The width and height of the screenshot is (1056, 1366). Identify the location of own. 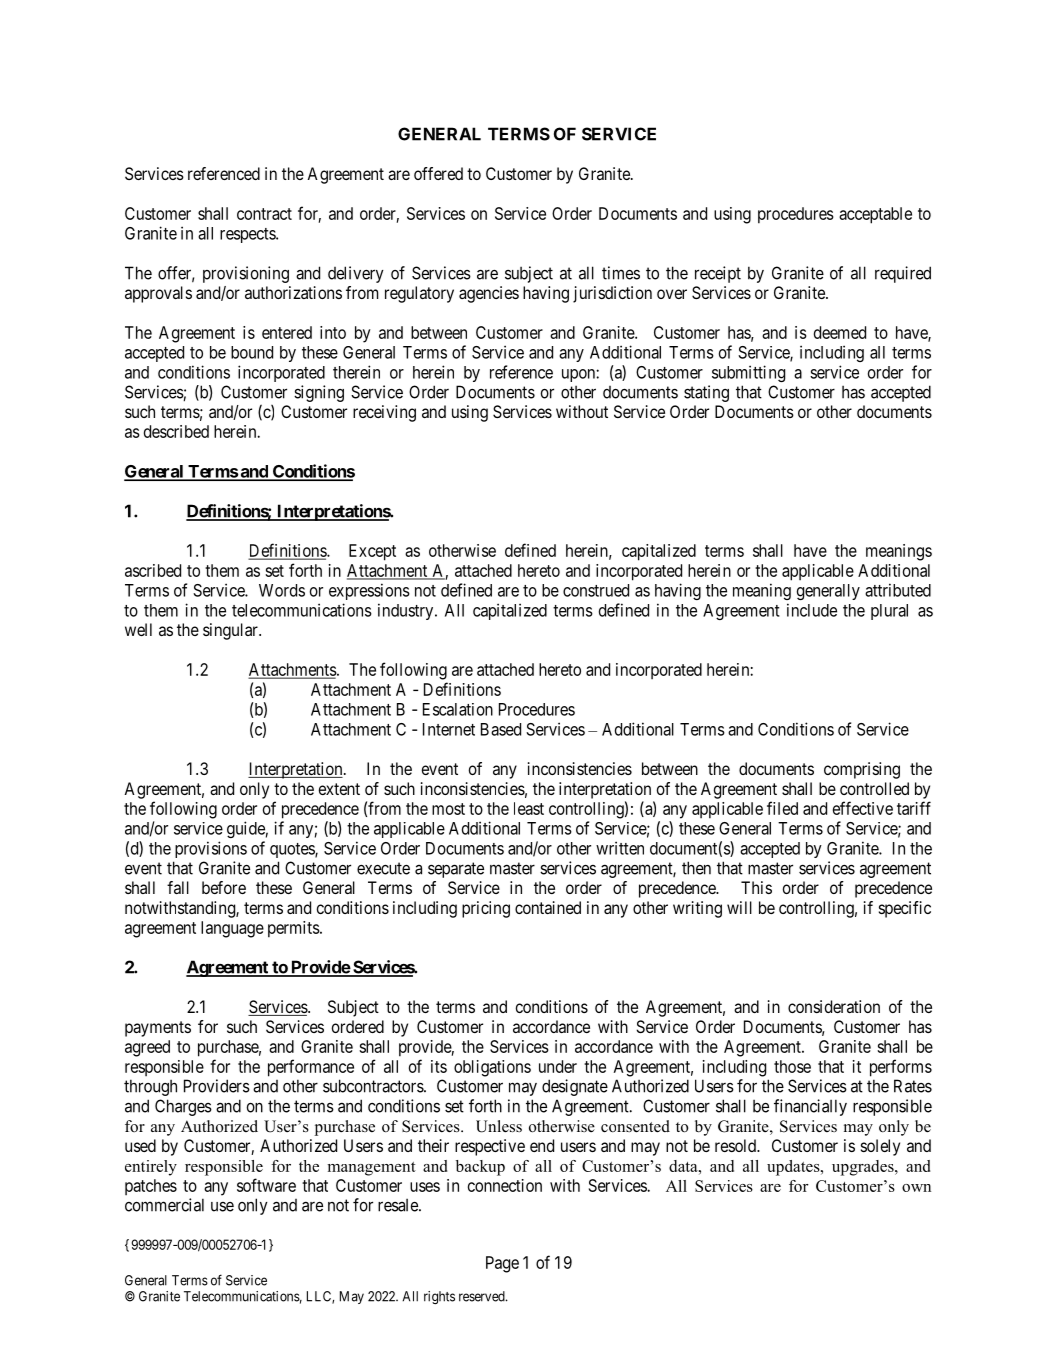
(916, 1188).
